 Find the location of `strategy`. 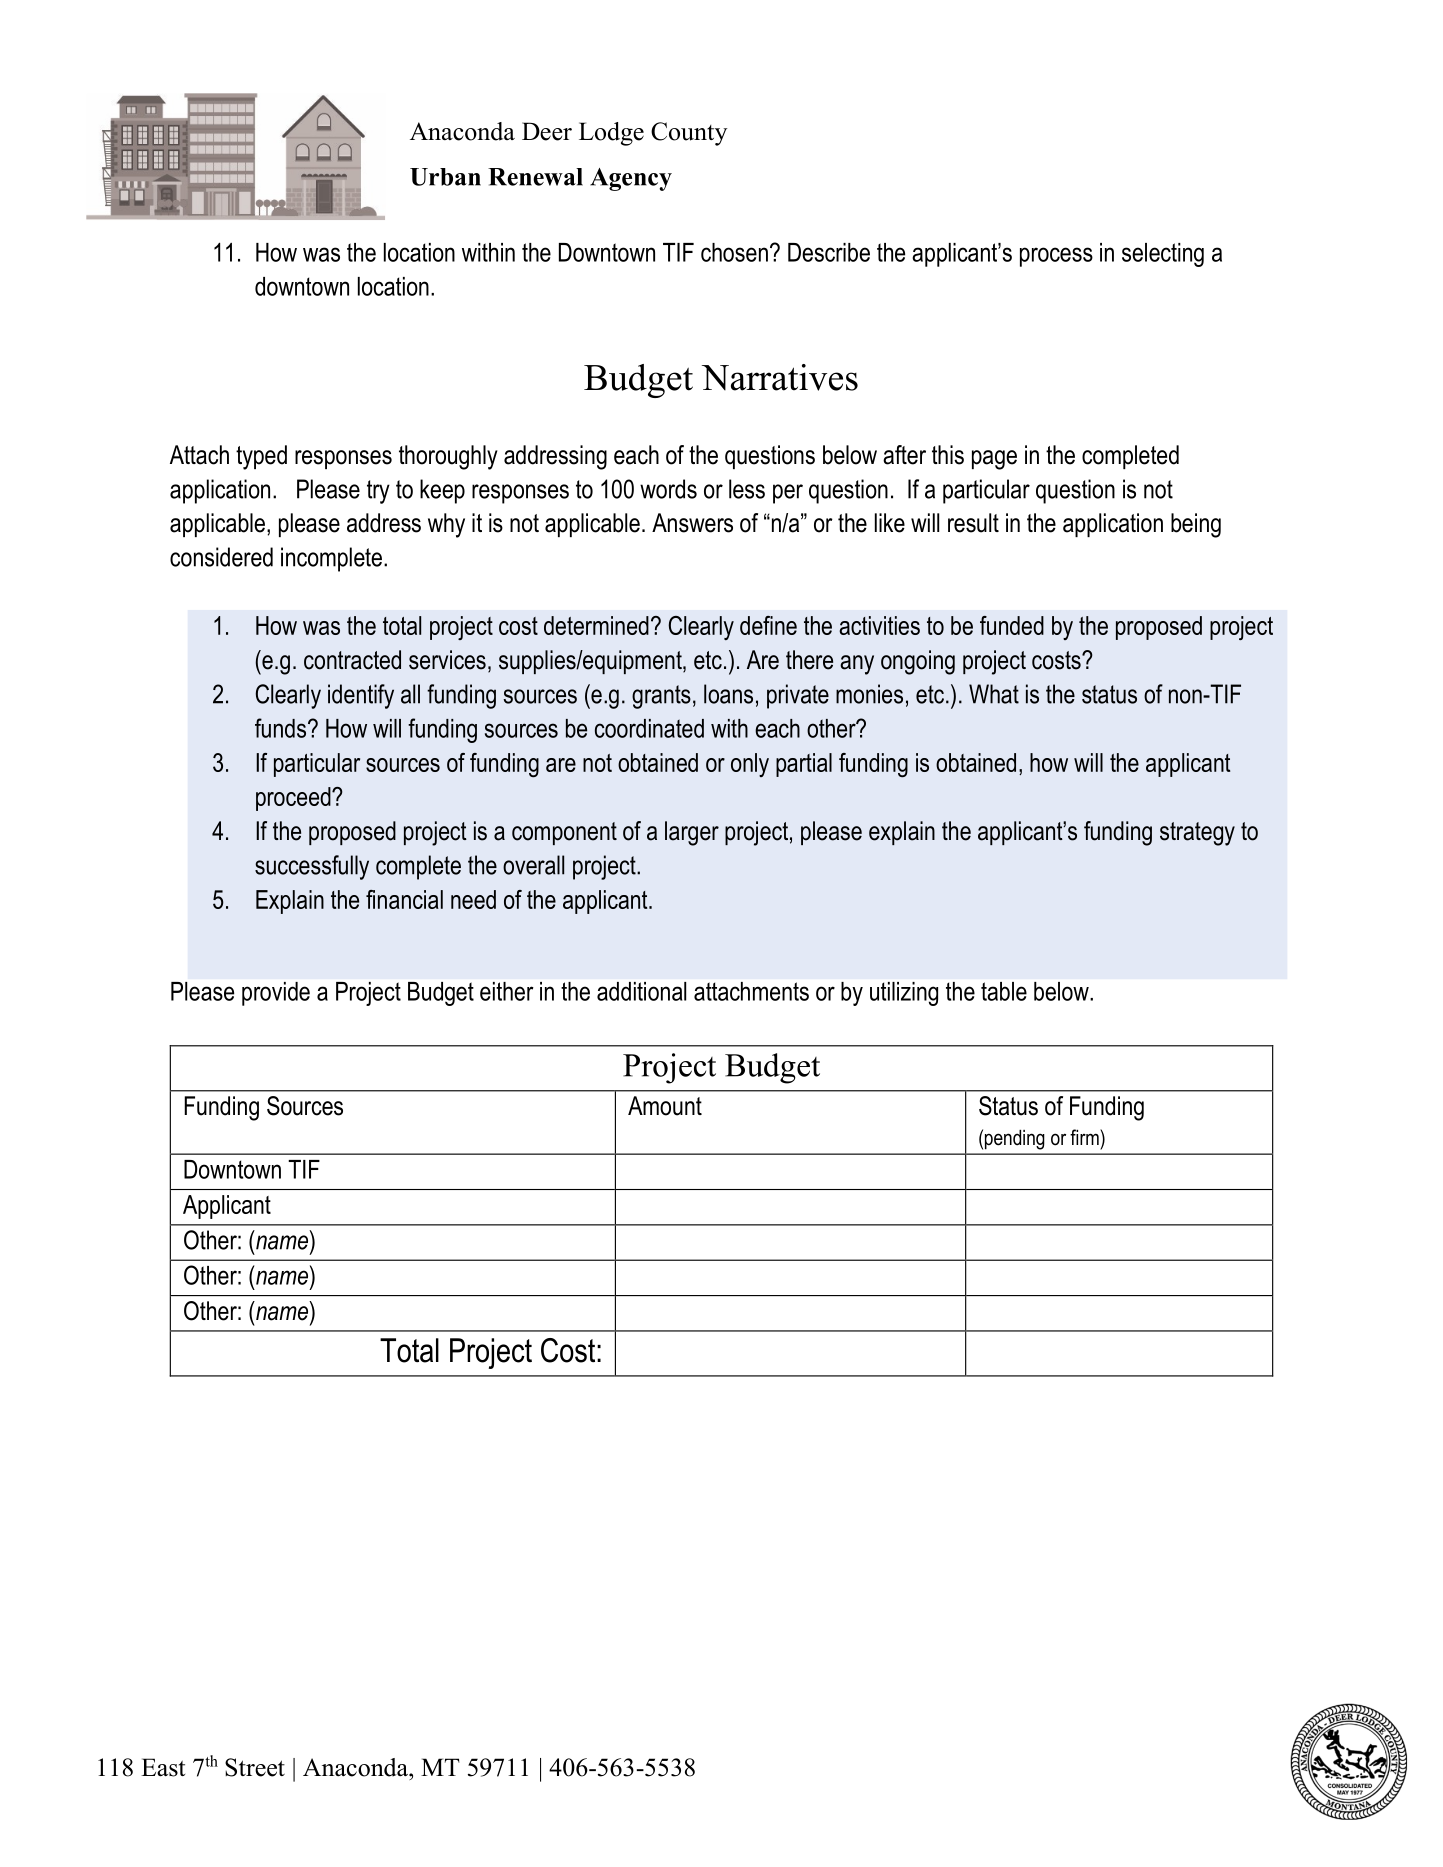

strategy is located at coordinates (1197, 834).
